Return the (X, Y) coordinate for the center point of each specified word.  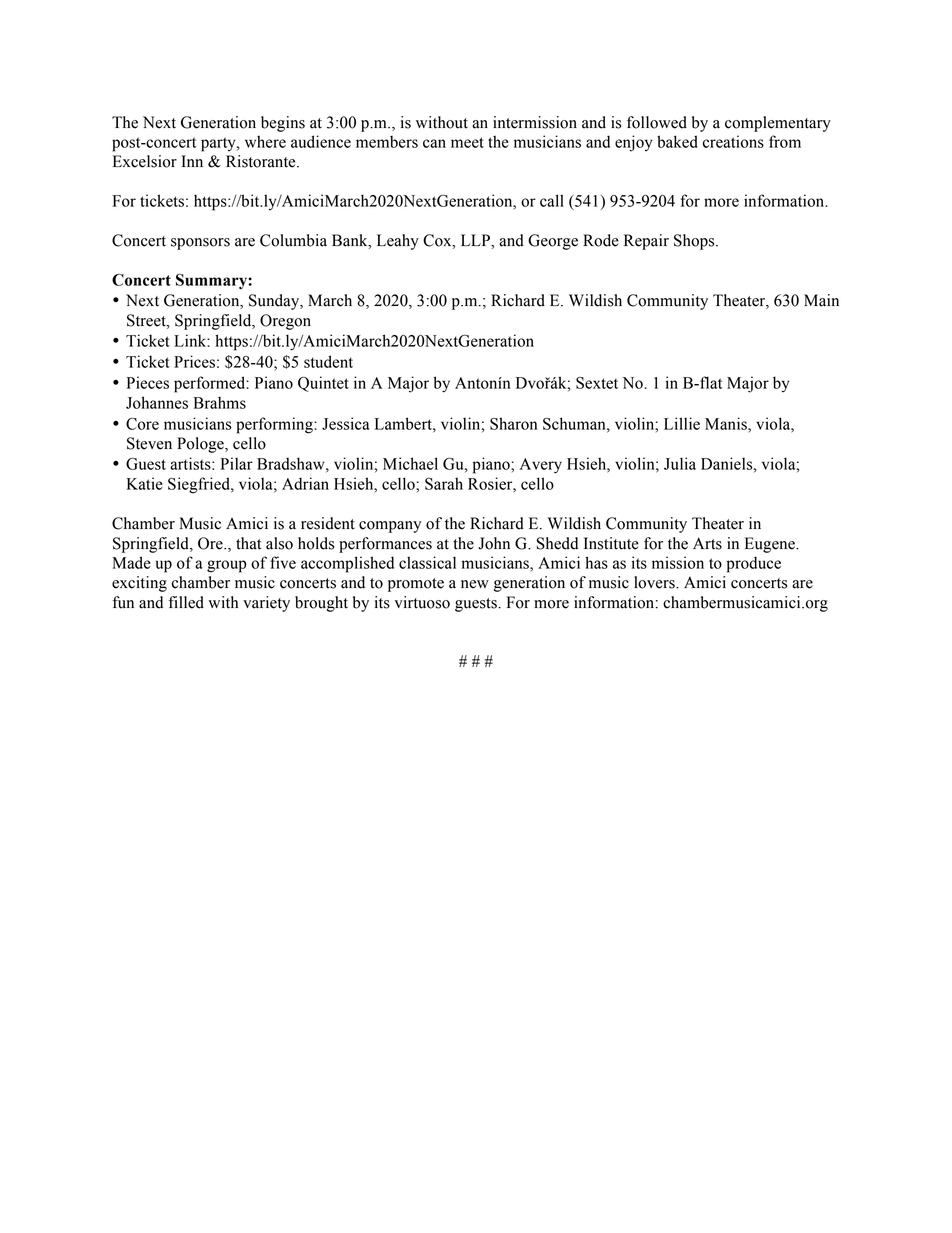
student (328, 361)
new (475, 584)
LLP (476, 240)
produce (754, 564)
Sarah (444, 483)
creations (733, 141)
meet (467, 142)
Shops (695, 242)
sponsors (200, 244)
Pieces (148, 382)
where (265, 141)
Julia (680, 463)
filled (186, 602)
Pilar (237, 463)
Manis (727, 423)
